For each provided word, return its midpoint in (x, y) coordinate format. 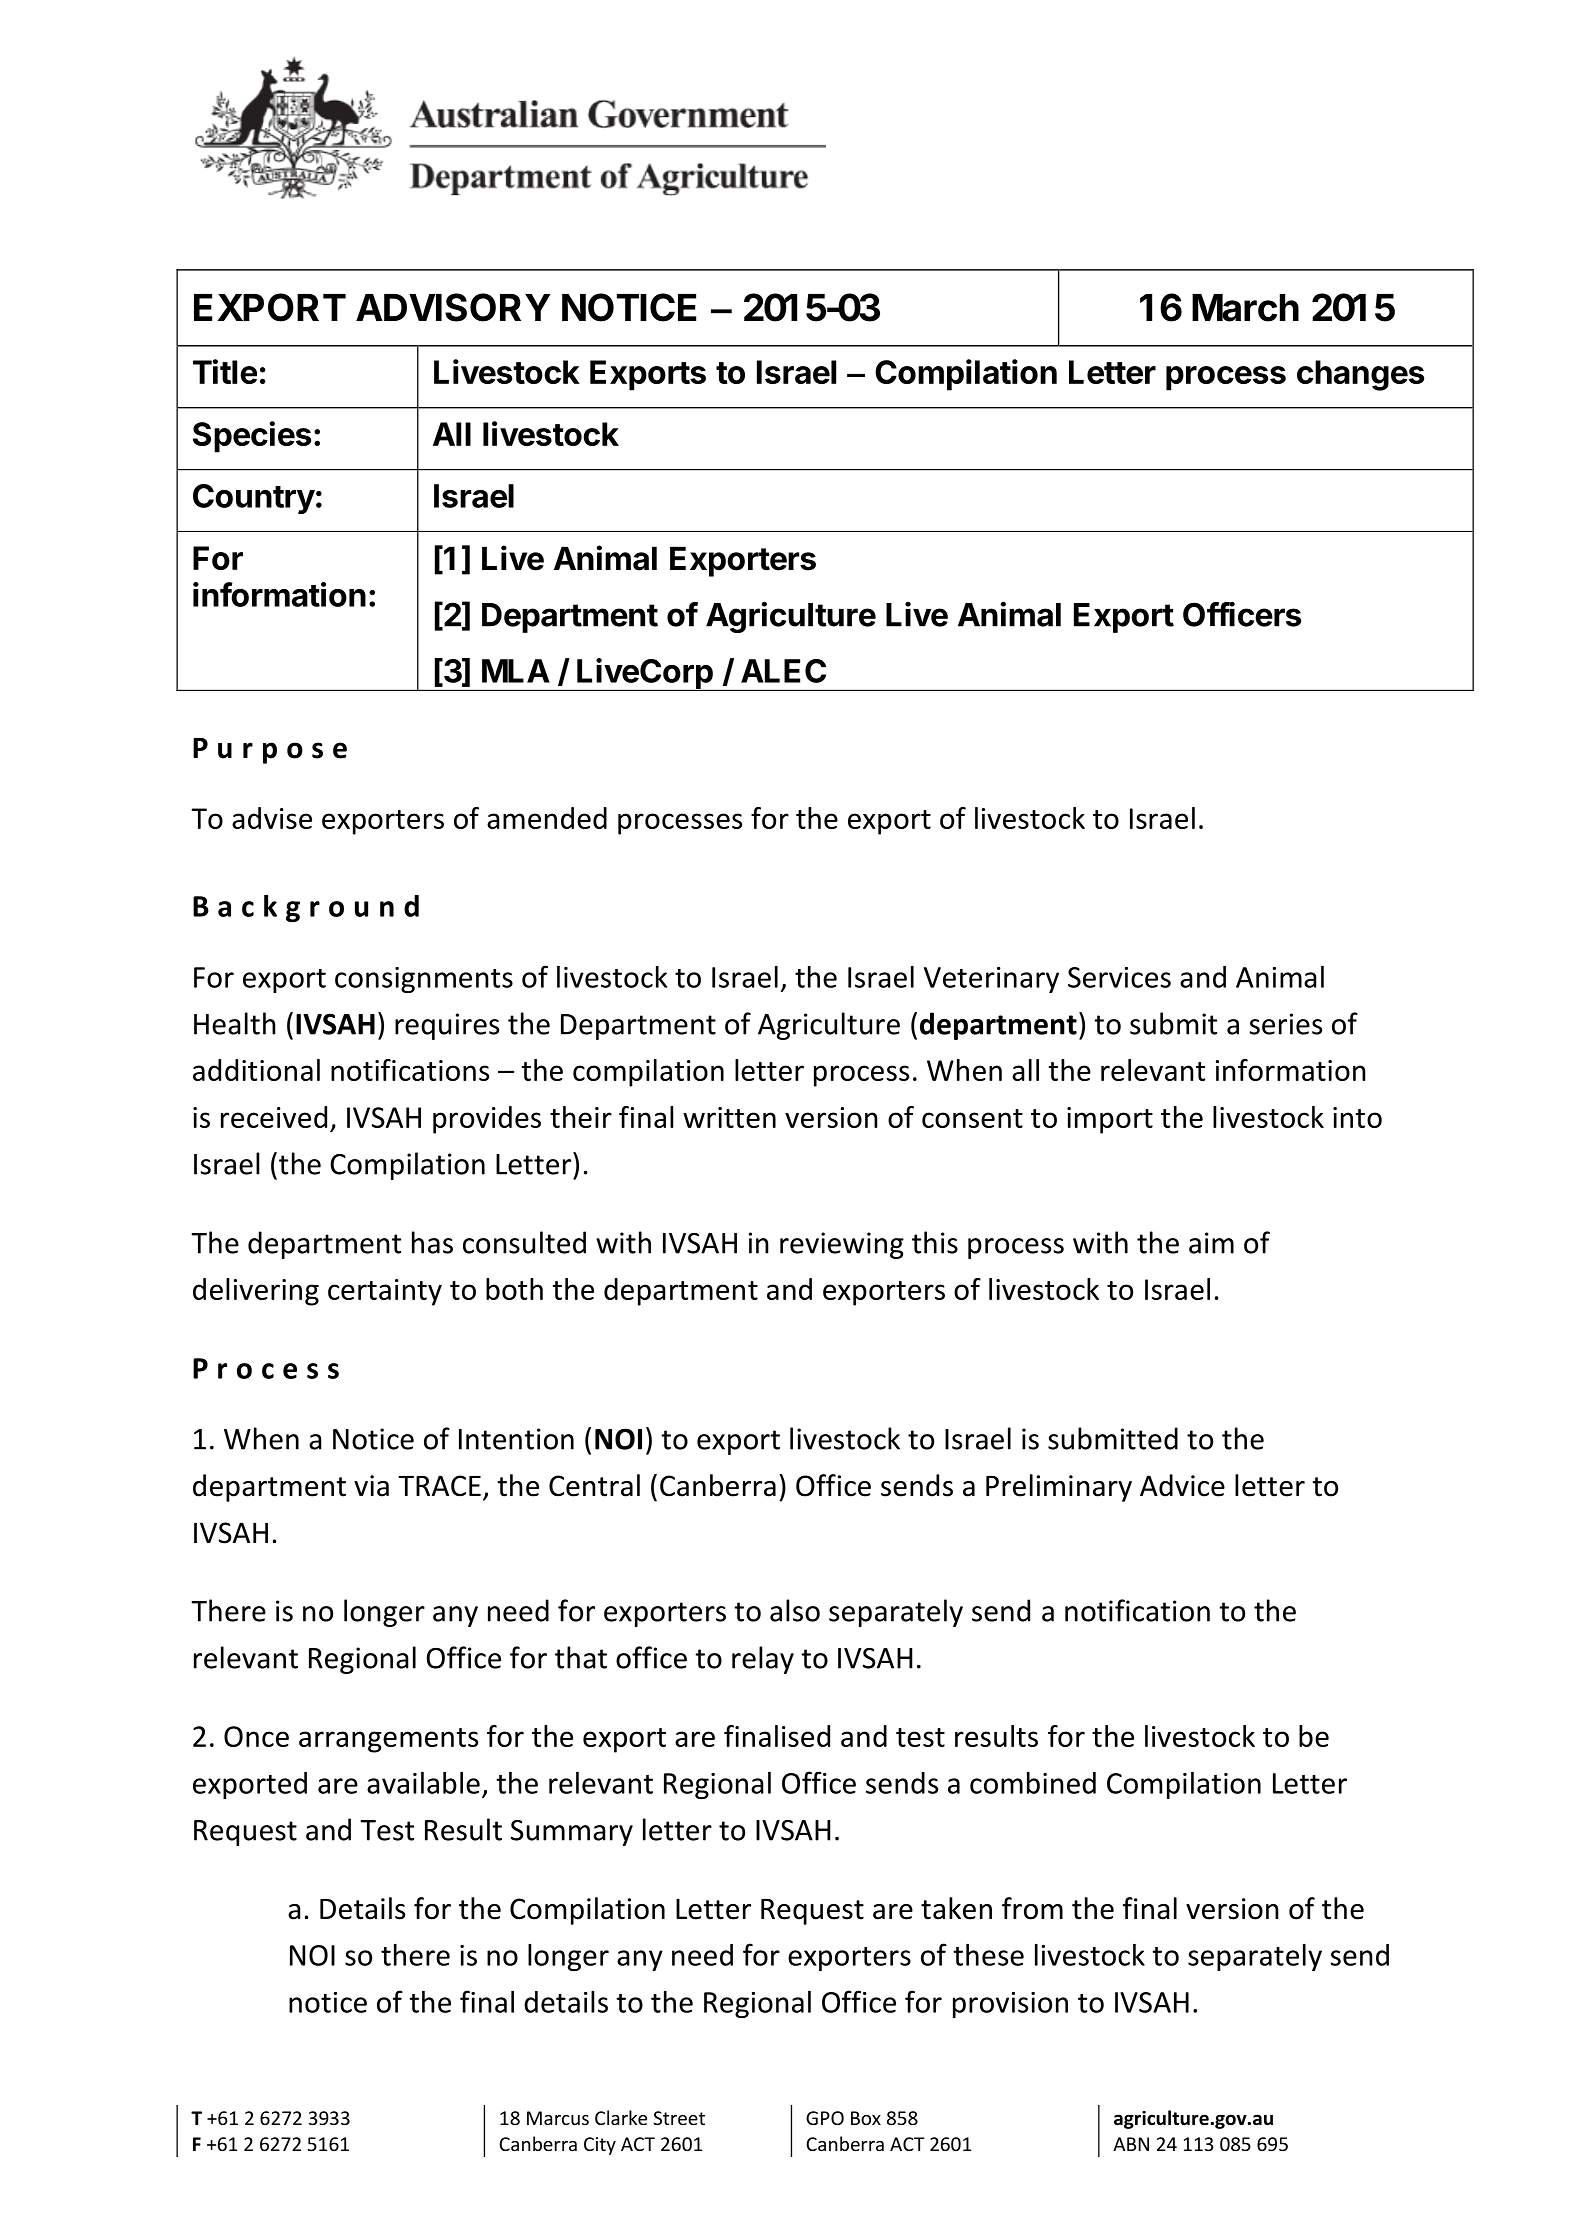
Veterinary (991, 980)
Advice (1182, 1485)
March (1245, 308)
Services (1119, 977)
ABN (1131, 2144)
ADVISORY (453, 307)
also (795, 1610)
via (371, 1486)
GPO (825, 2118)
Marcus (558, 2118)
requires (447, 1026)
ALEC (783, 671)
